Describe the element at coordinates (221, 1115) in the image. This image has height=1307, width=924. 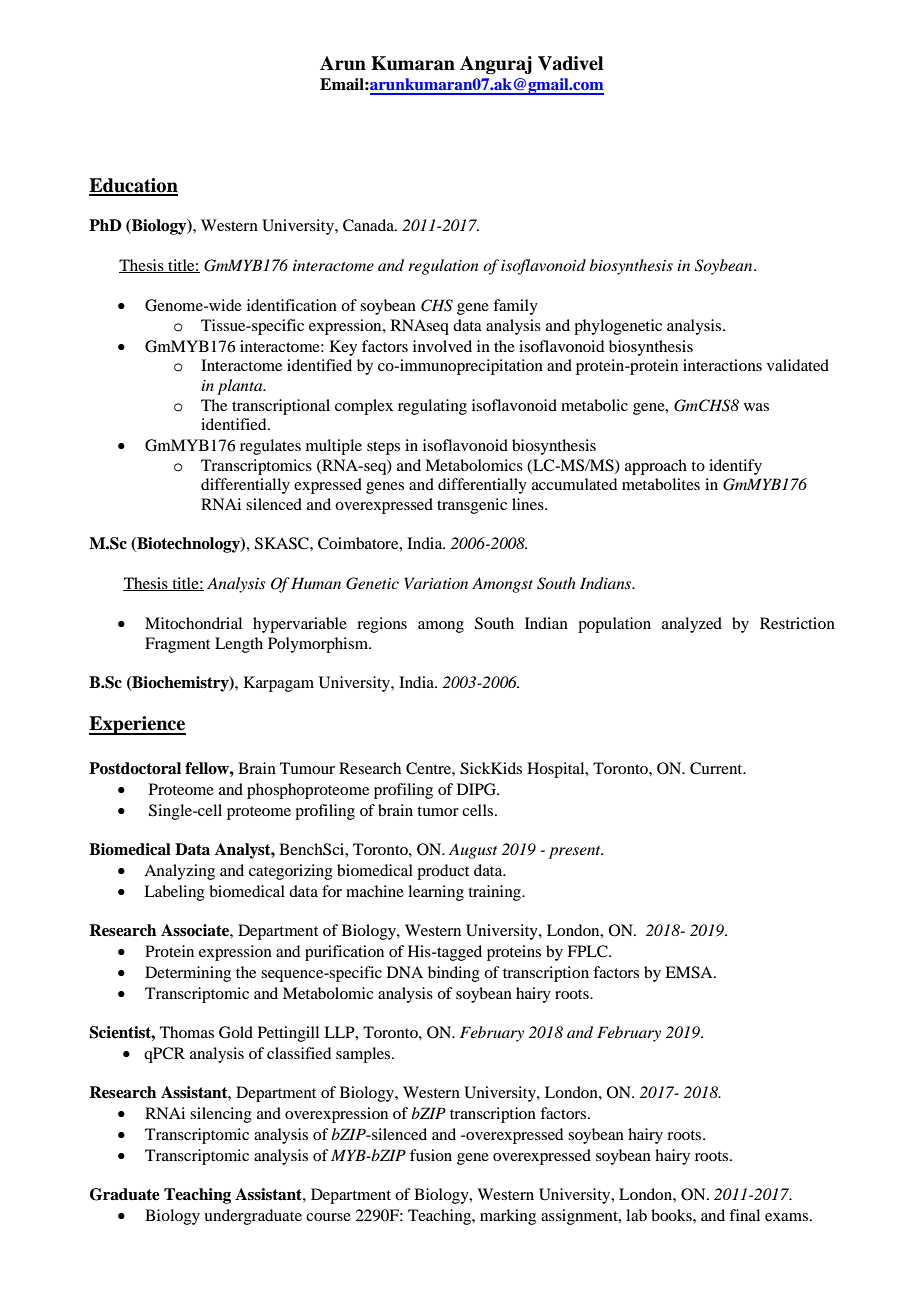
I see `silencing` at that location.
